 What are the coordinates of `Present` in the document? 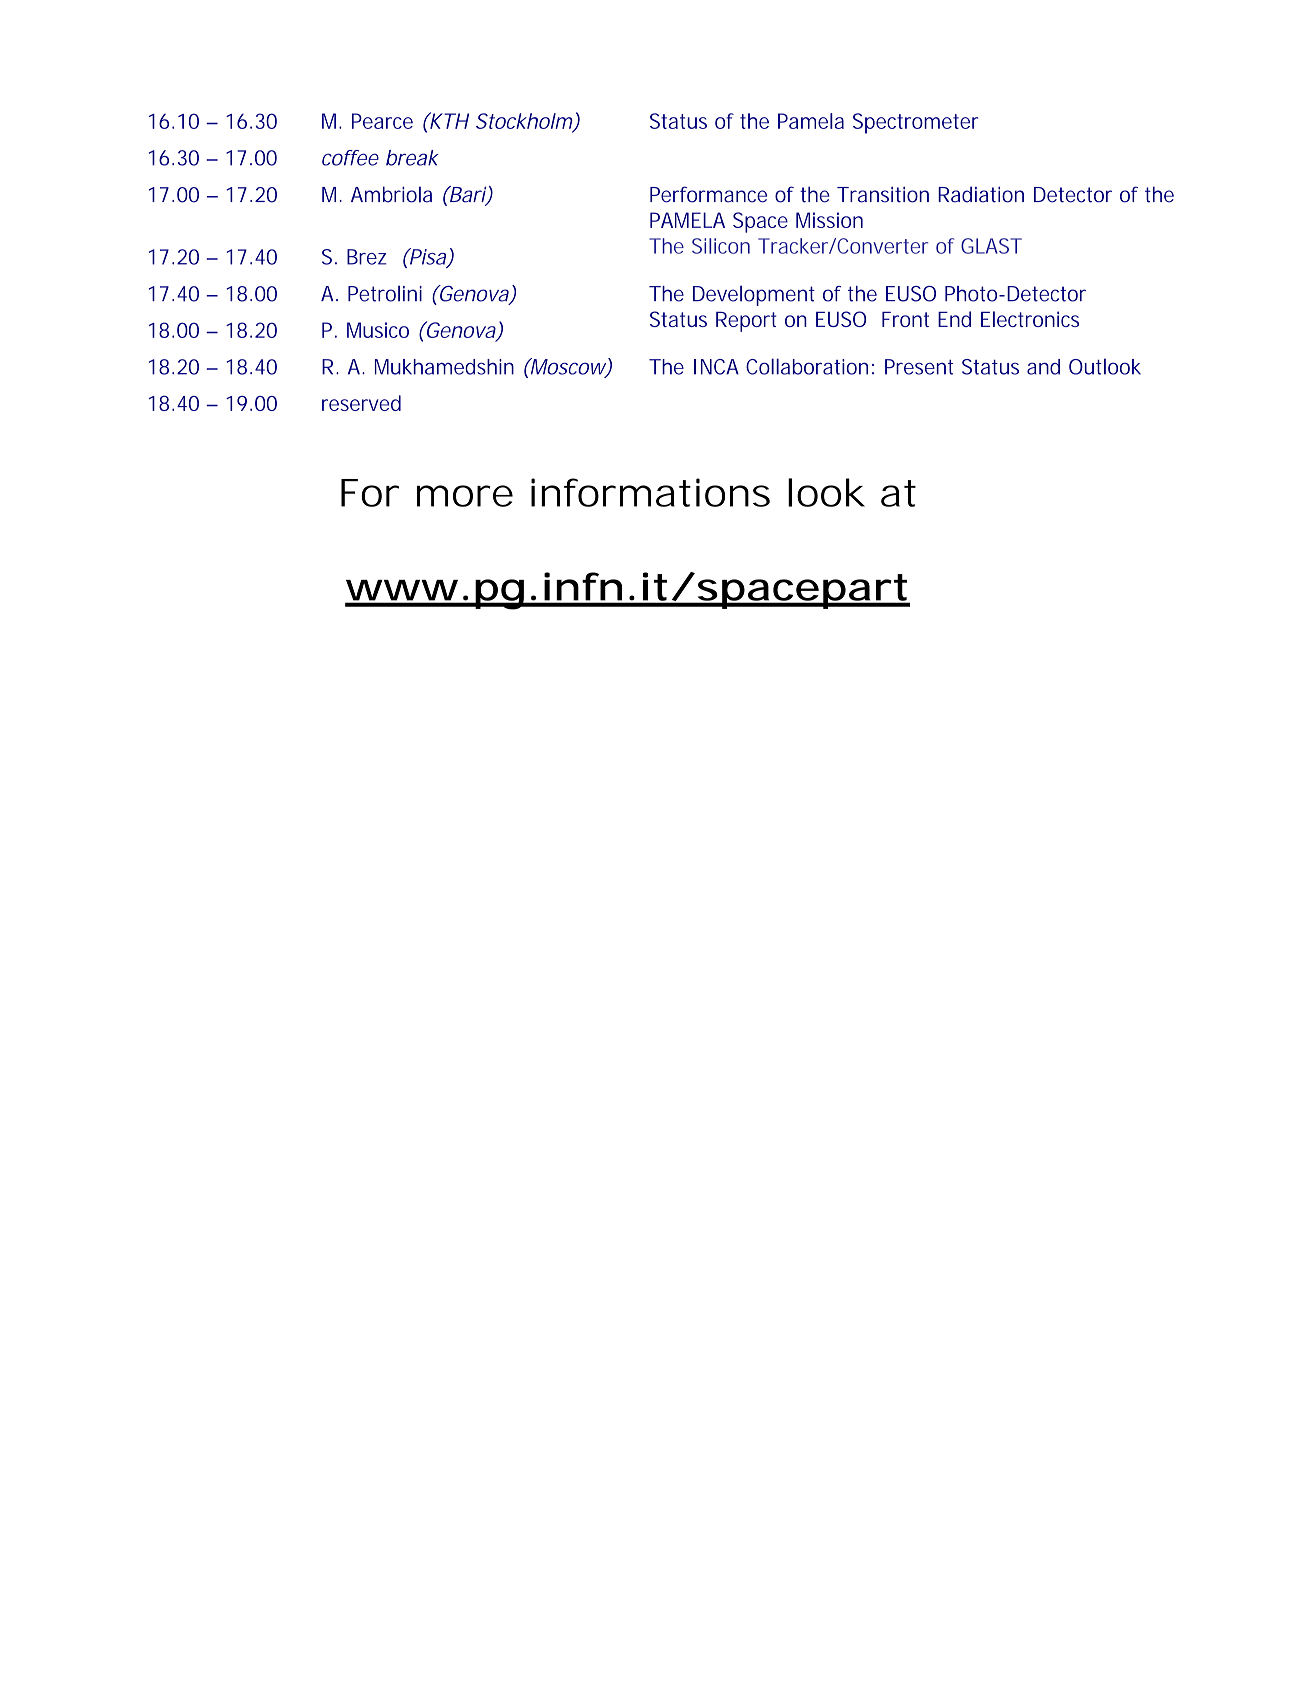 It's located at (919, 367).
